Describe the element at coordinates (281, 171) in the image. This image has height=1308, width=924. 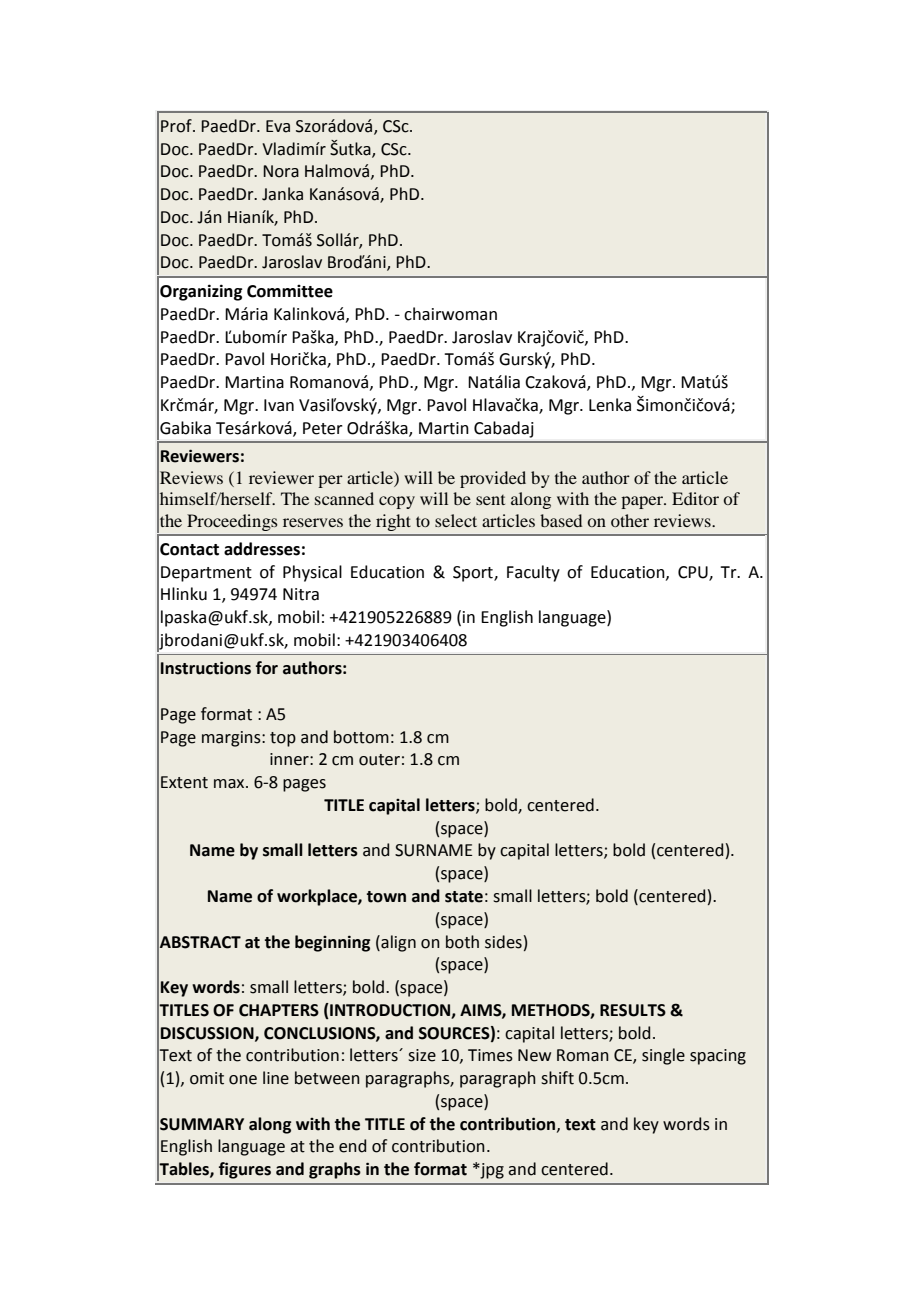
I see `Nora` at that location.
